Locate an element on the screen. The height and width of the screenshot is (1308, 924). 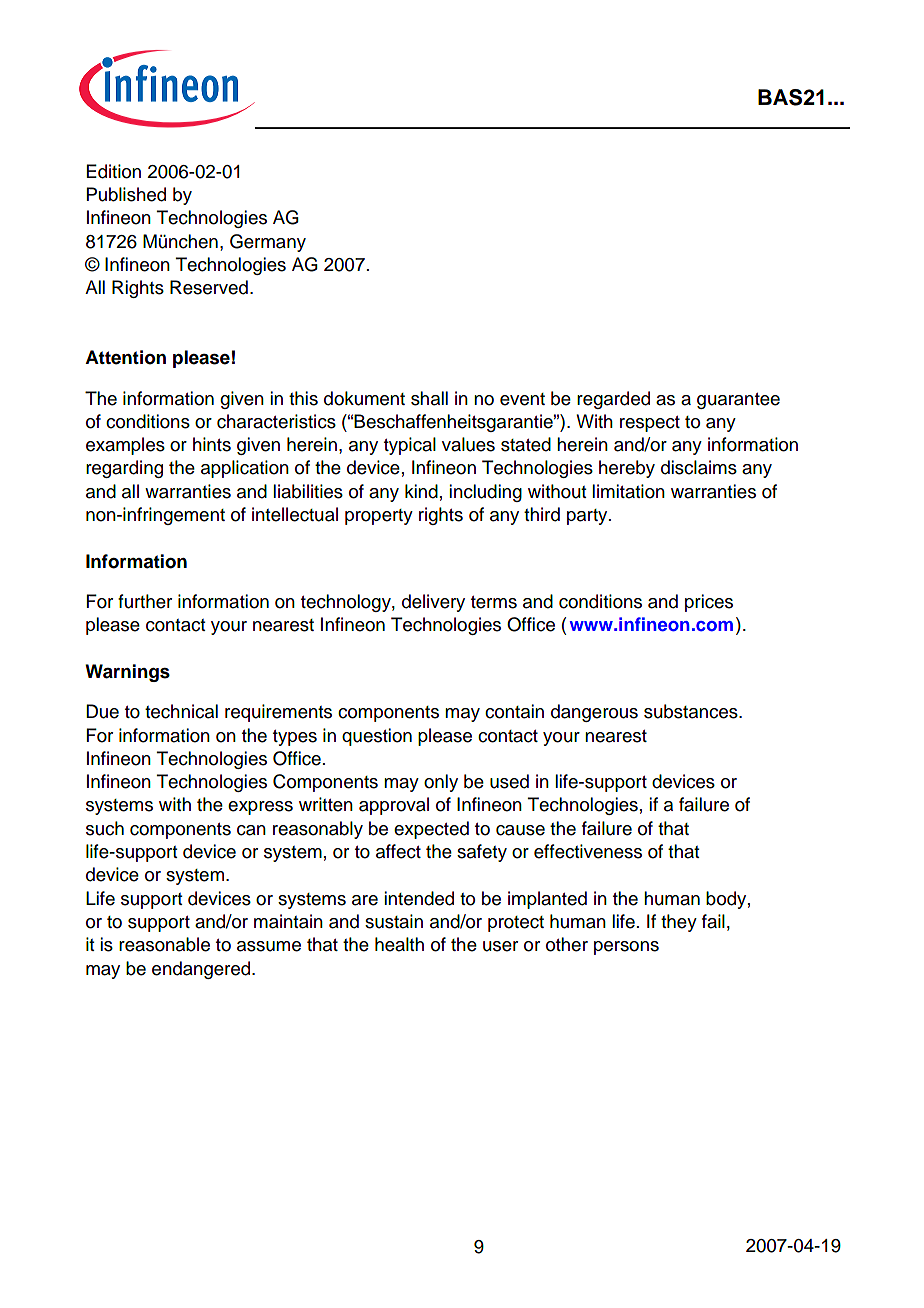
regarding is located at coordinates (124, 469).
